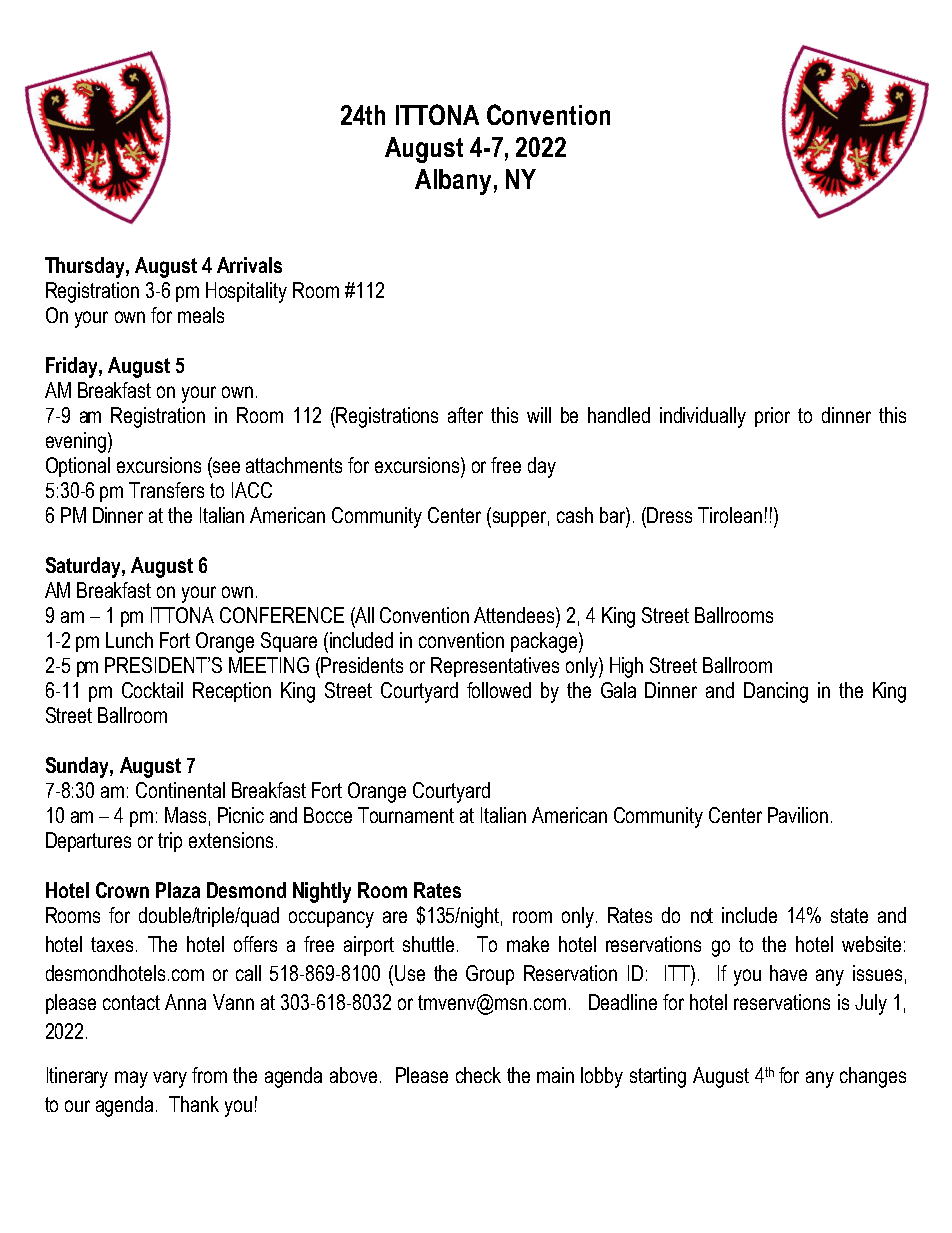  I want to click on check, so click(478, 1075).
